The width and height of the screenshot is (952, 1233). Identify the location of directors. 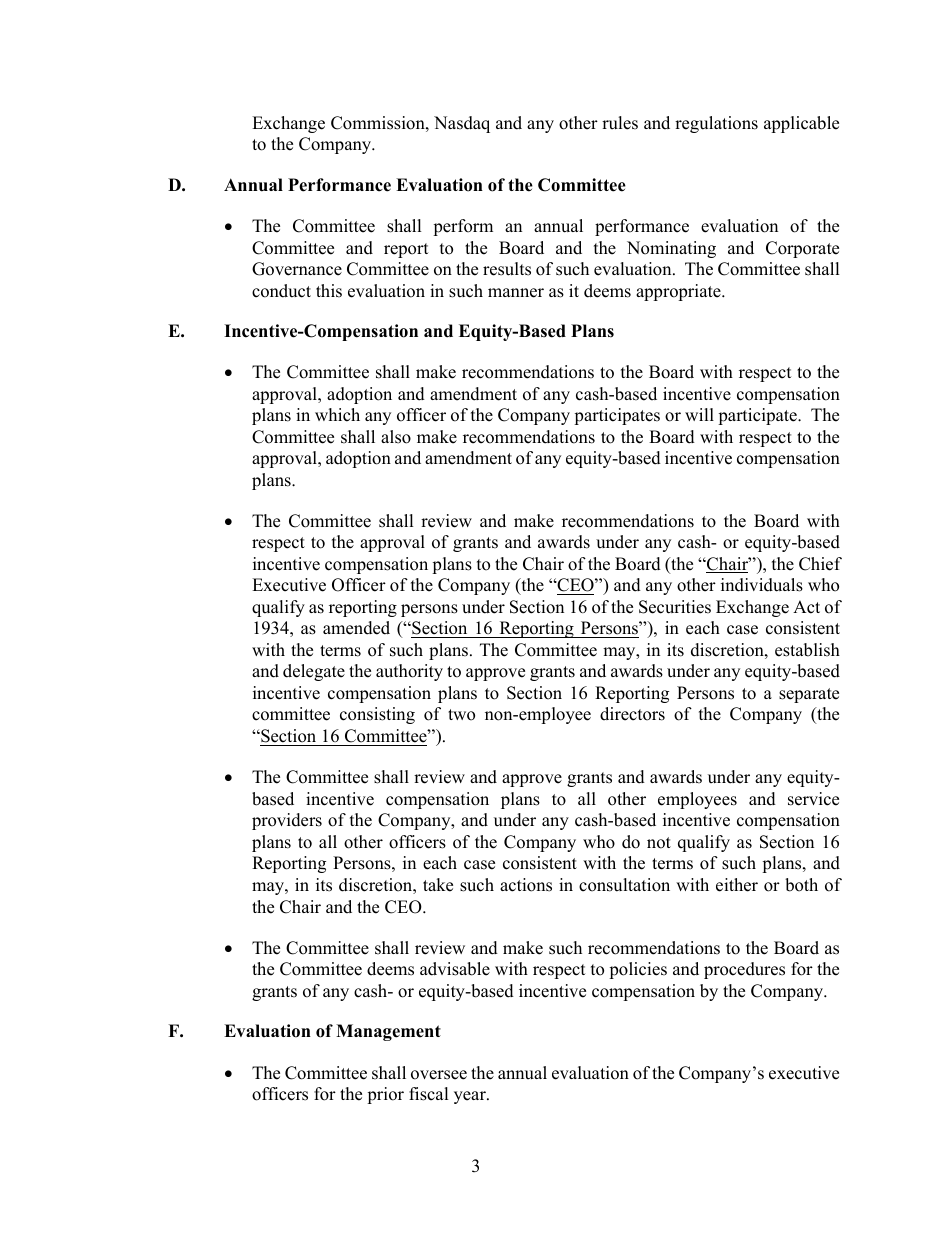
(632, 714).
